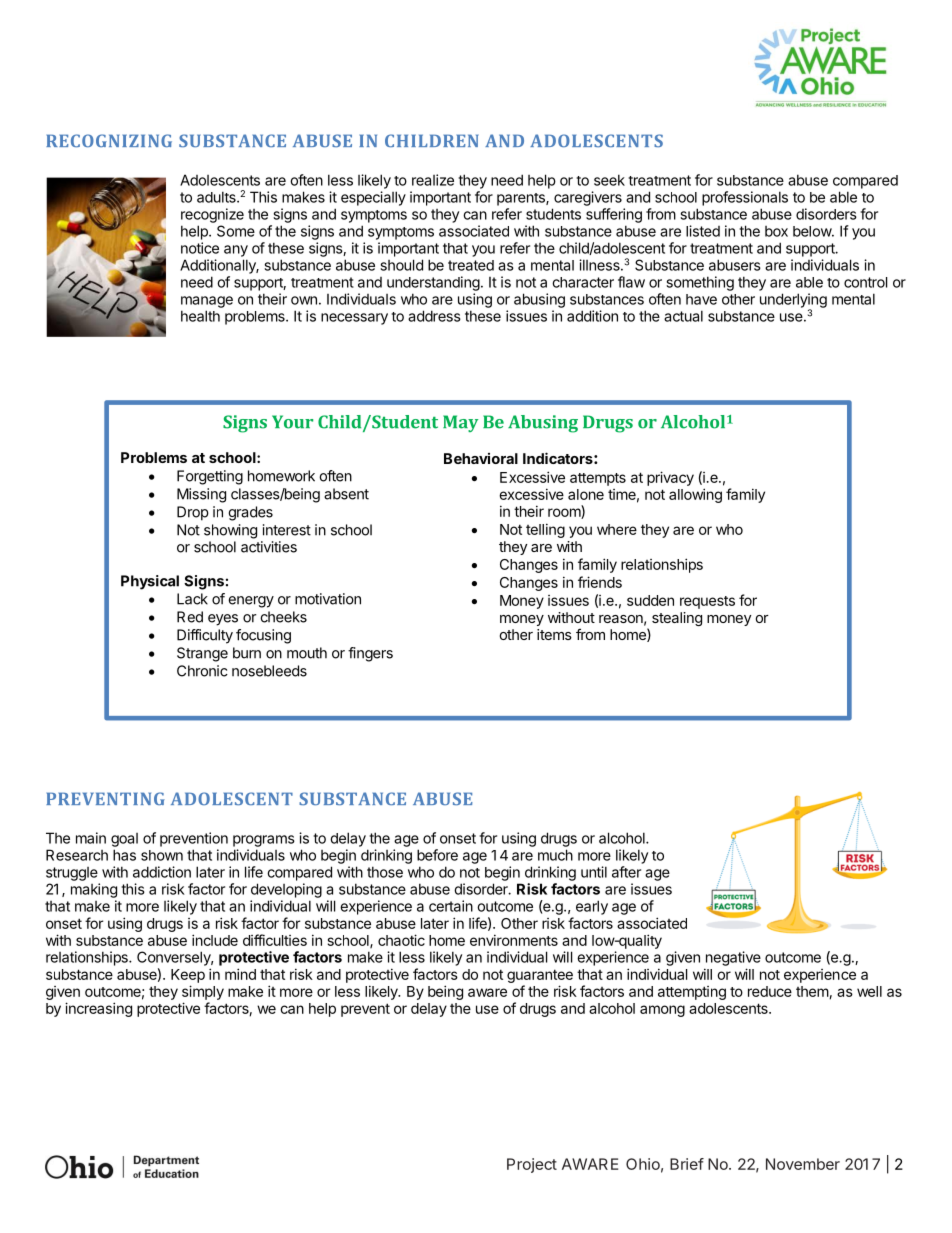 Image resolution: width=952 pixels, height=1233 pixels. What do you see at coordinates (202, 654) in the screenshot?
I see `Strange` at bounding box center [202, 654].
